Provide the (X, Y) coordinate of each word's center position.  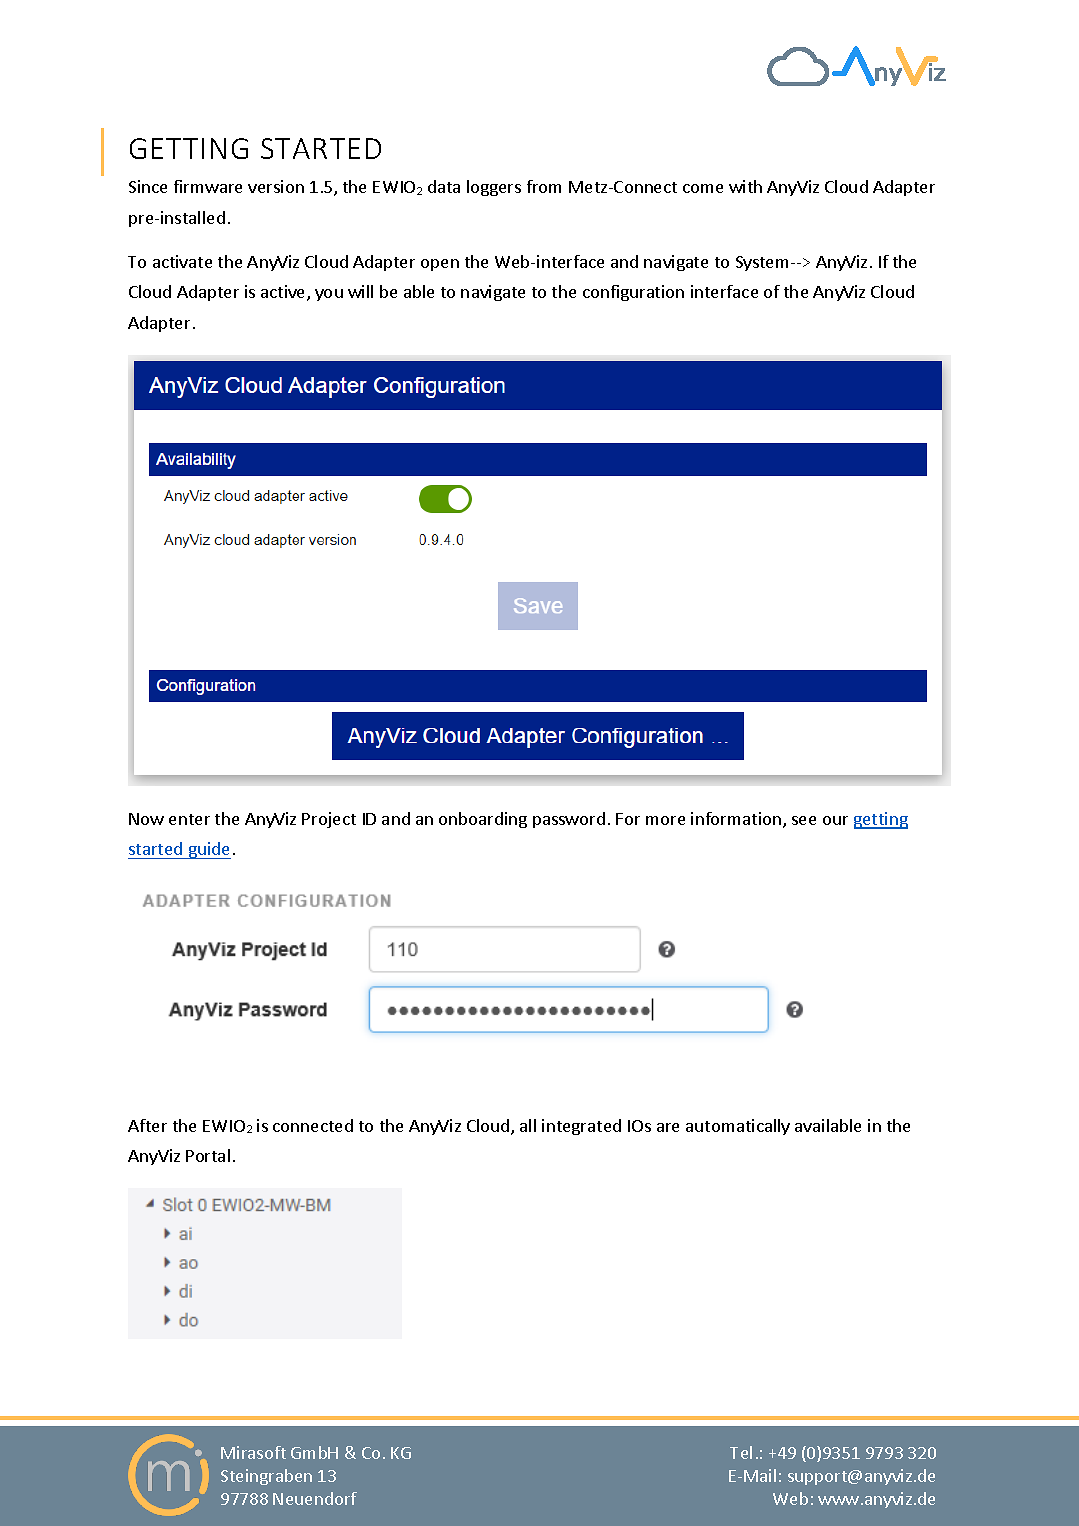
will (360, 291)
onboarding (483, 820)
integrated (581, 1127)
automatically (738, 1127)
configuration (633, 293)
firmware (208, 186)
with (745, 186)
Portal (208, 1155)
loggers (494, 188)
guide (208, 850)
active (284, 293)
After (147, 1125)
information (737, 820)
